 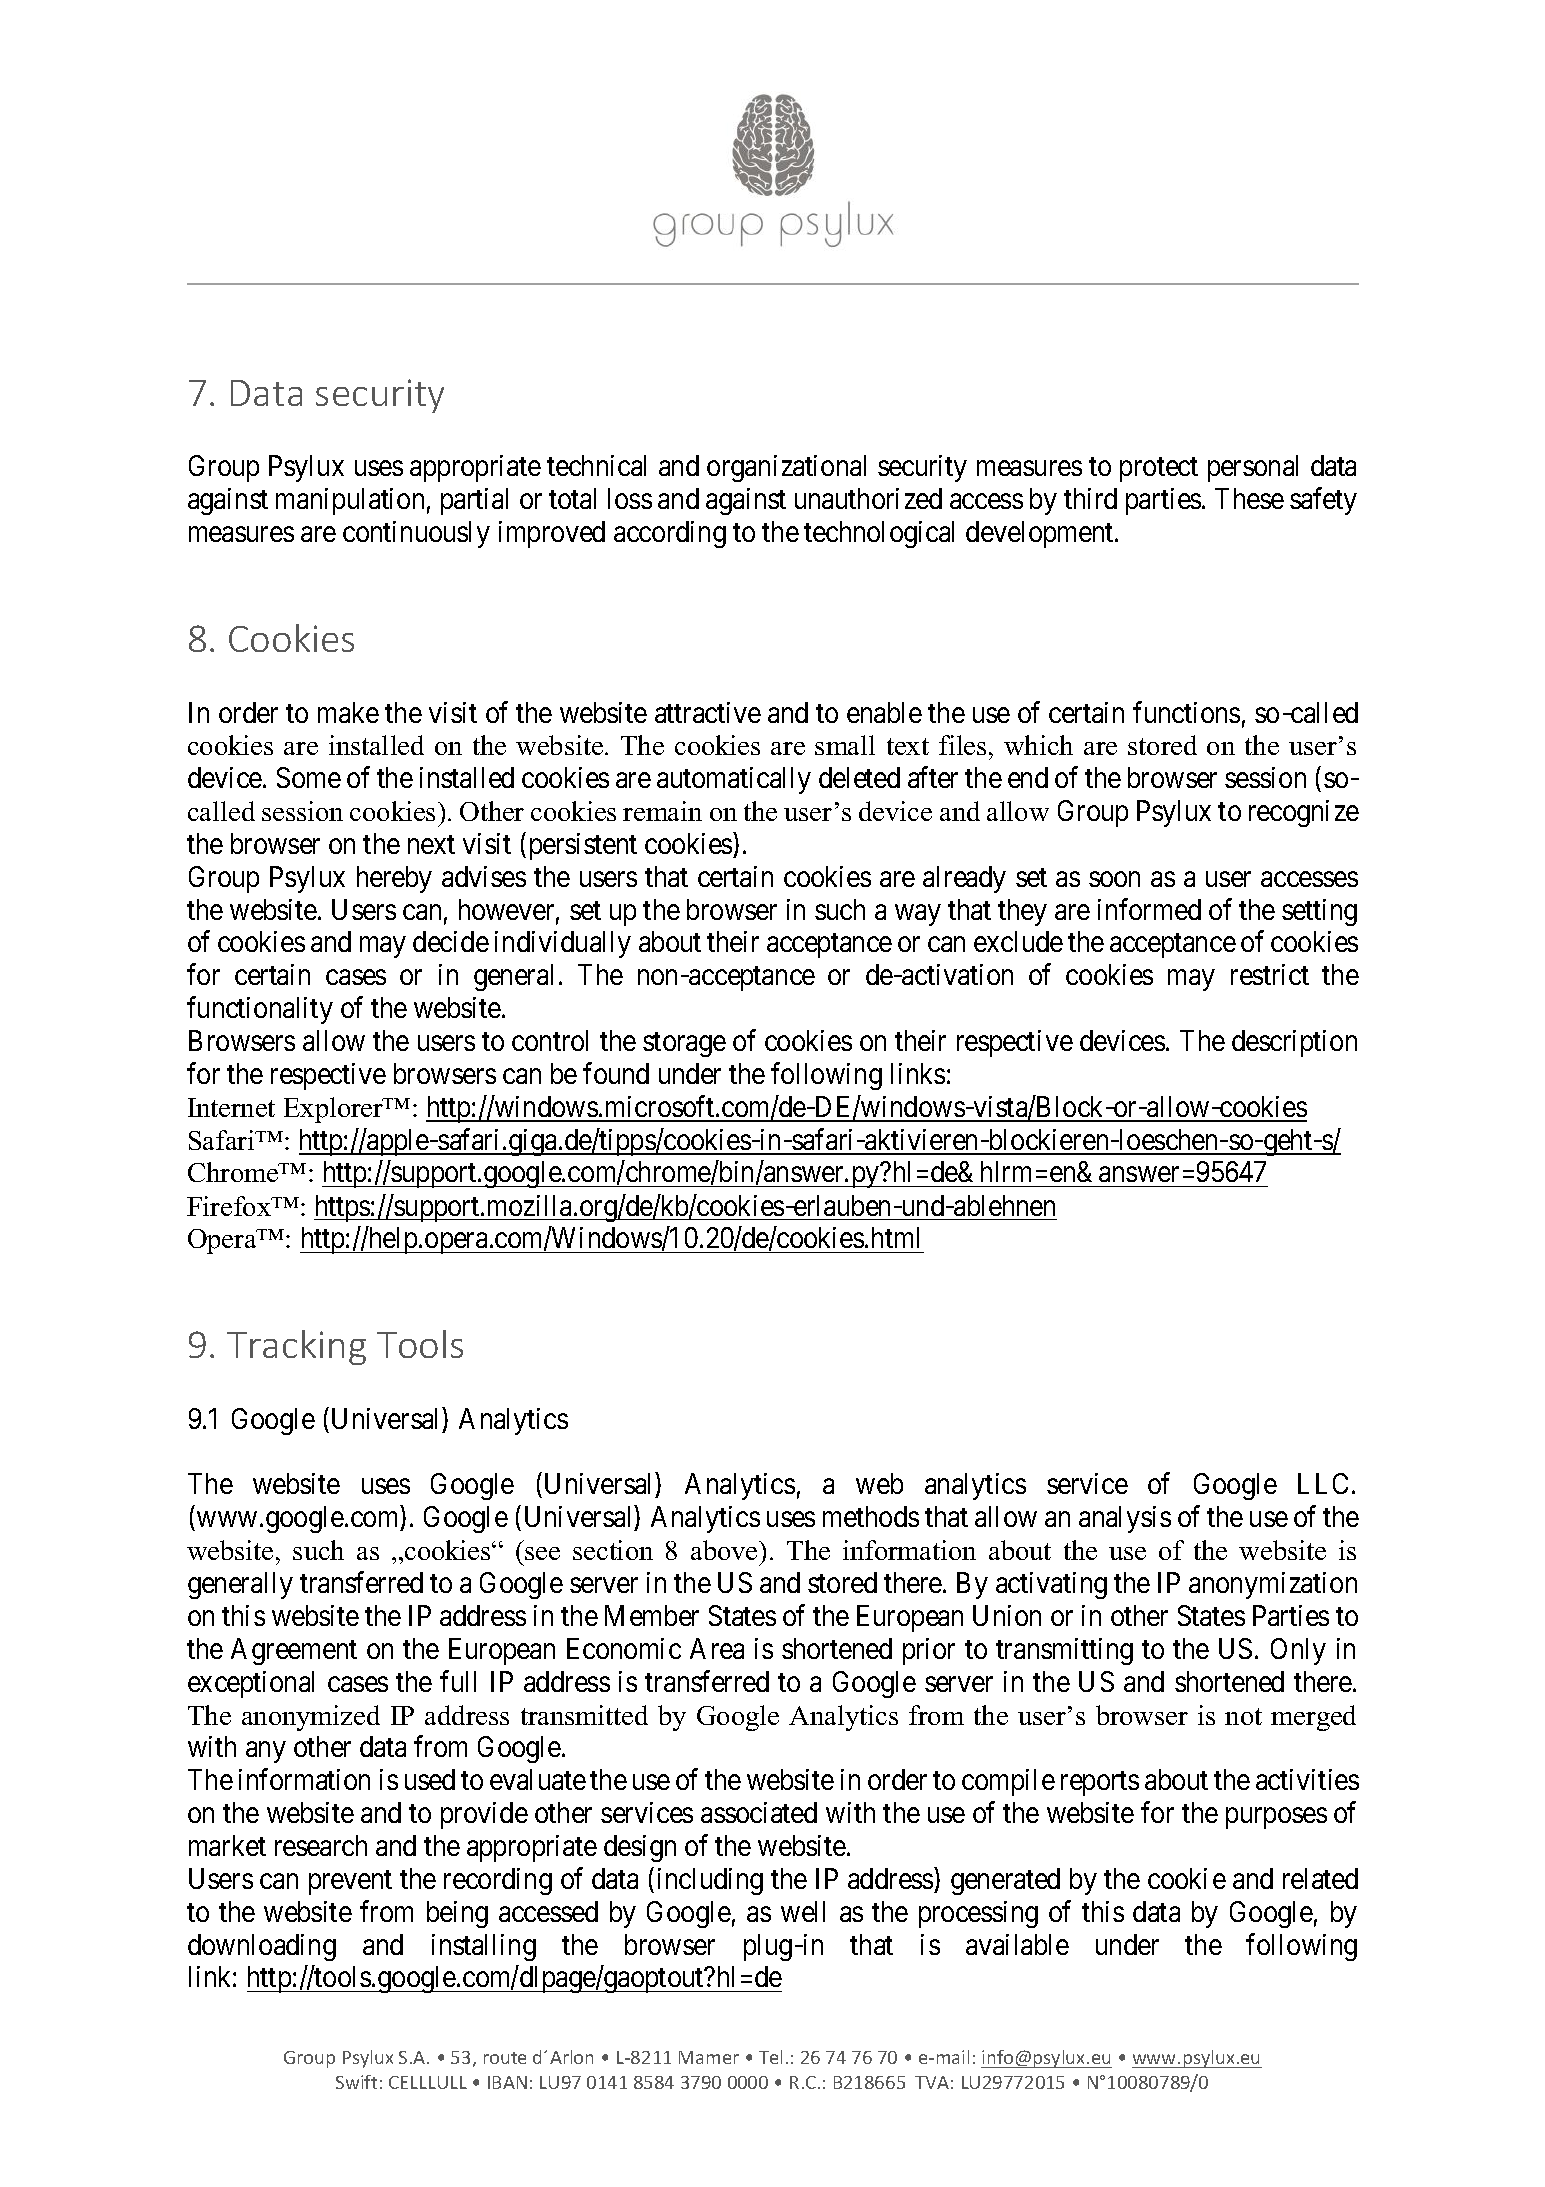 What do you see at coordinates (786, 468) in the screenshot?
I see `organizational` at bounding box center [786, 468].
